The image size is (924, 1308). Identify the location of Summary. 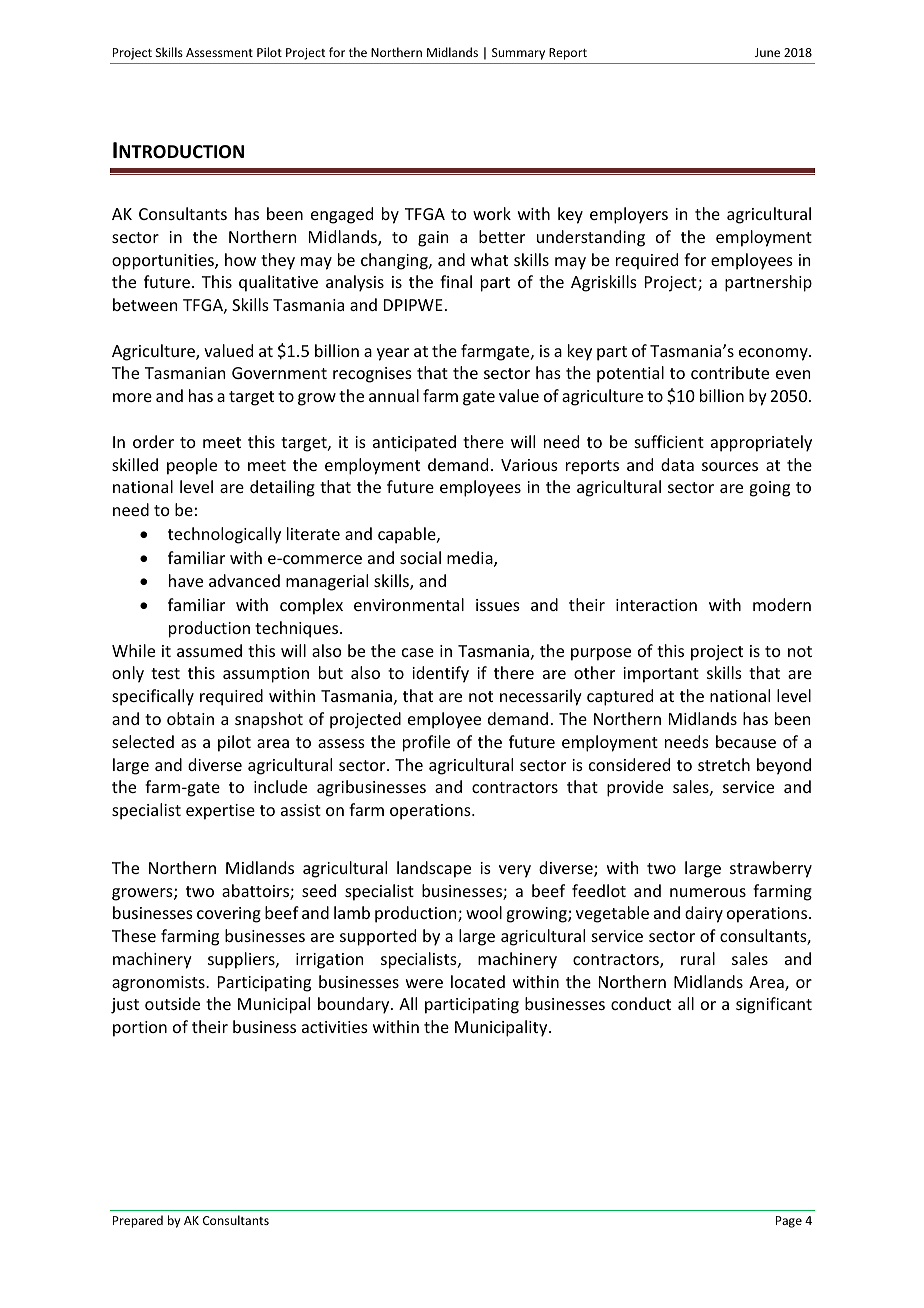
(518, 54).
